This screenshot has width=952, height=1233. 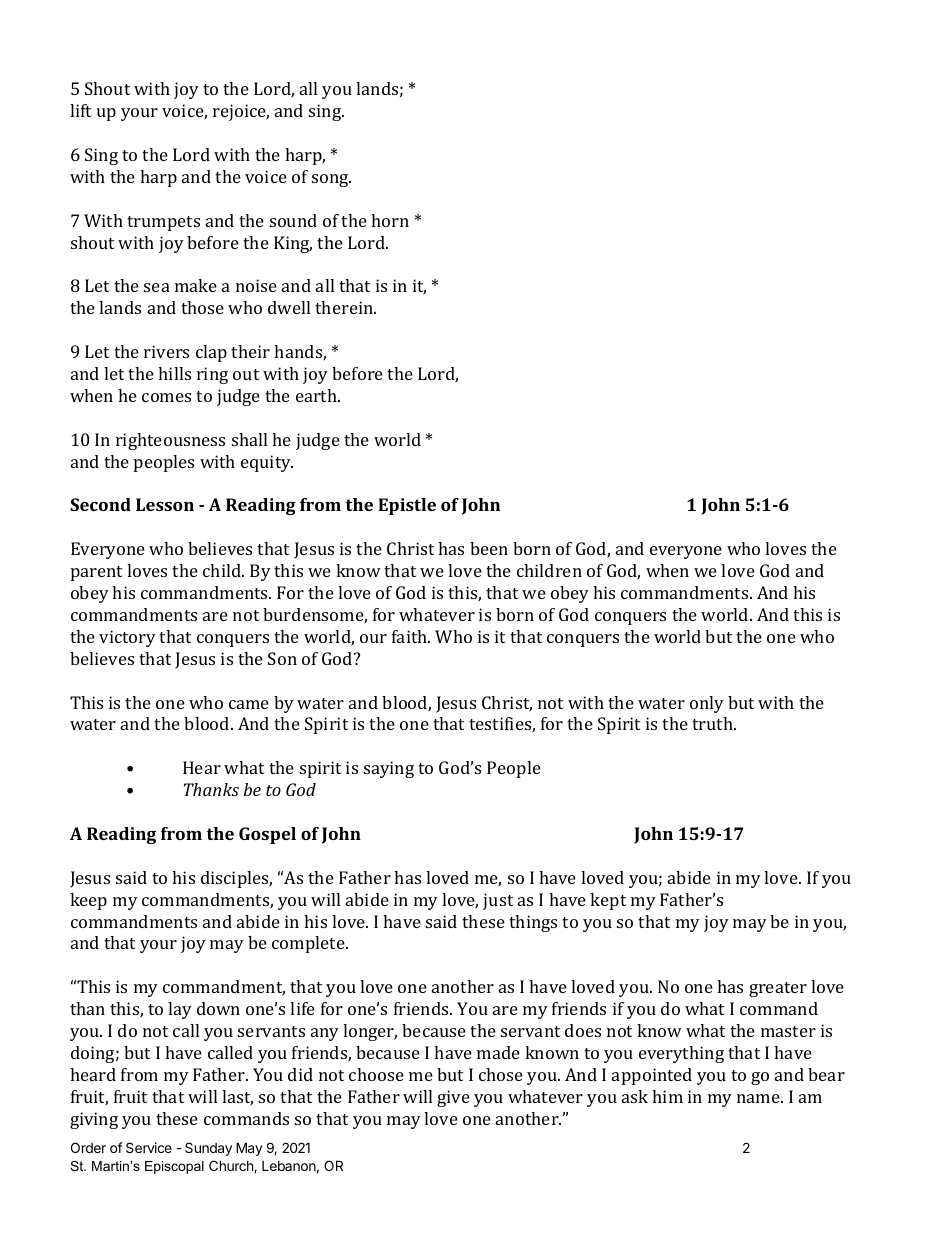 I want to click on give, so click(x=453, y=1098).
